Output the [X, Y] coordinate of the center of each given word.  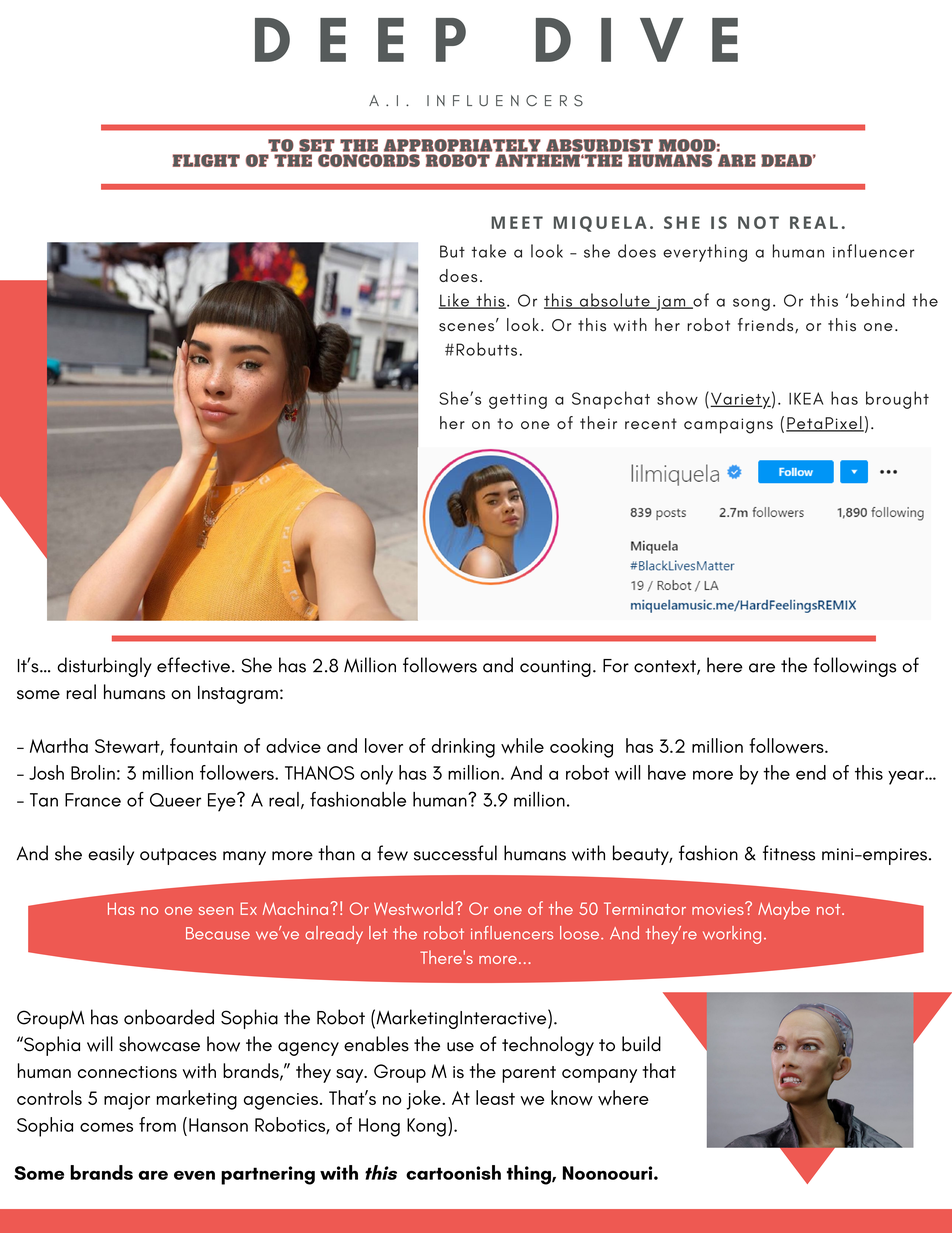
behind [878, 300]
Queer [175, 800]
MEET [517, 222]
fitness [789, 853]
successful [455, 853]
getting [518, 401]
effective [193, 665]
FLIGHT [206, 160]
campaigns [728, 426]
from [157, 1124]
